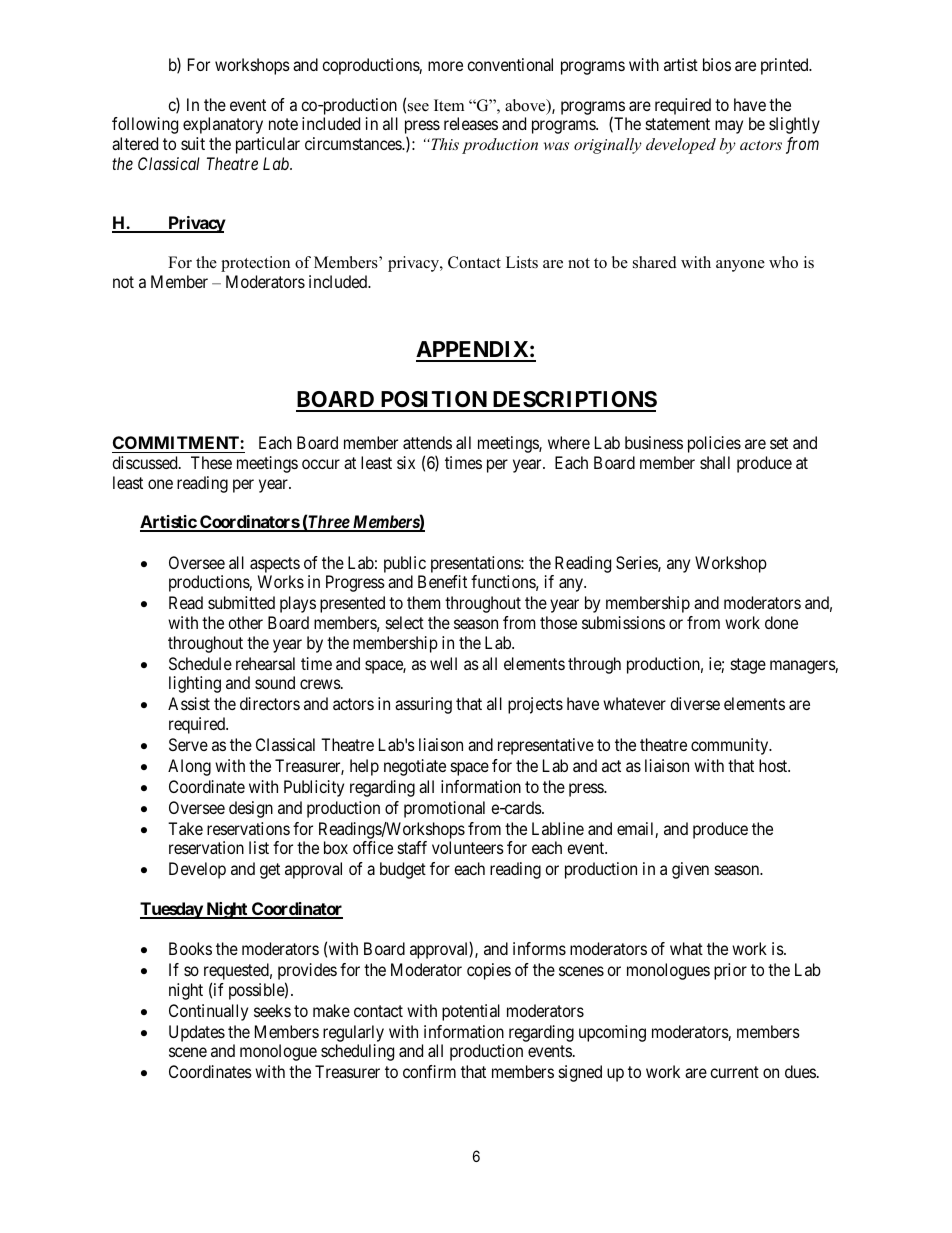 This page has height=1233, width=952. Describe the element at coordinates (223, 125) in the page. I see `explanatory` at that location.
